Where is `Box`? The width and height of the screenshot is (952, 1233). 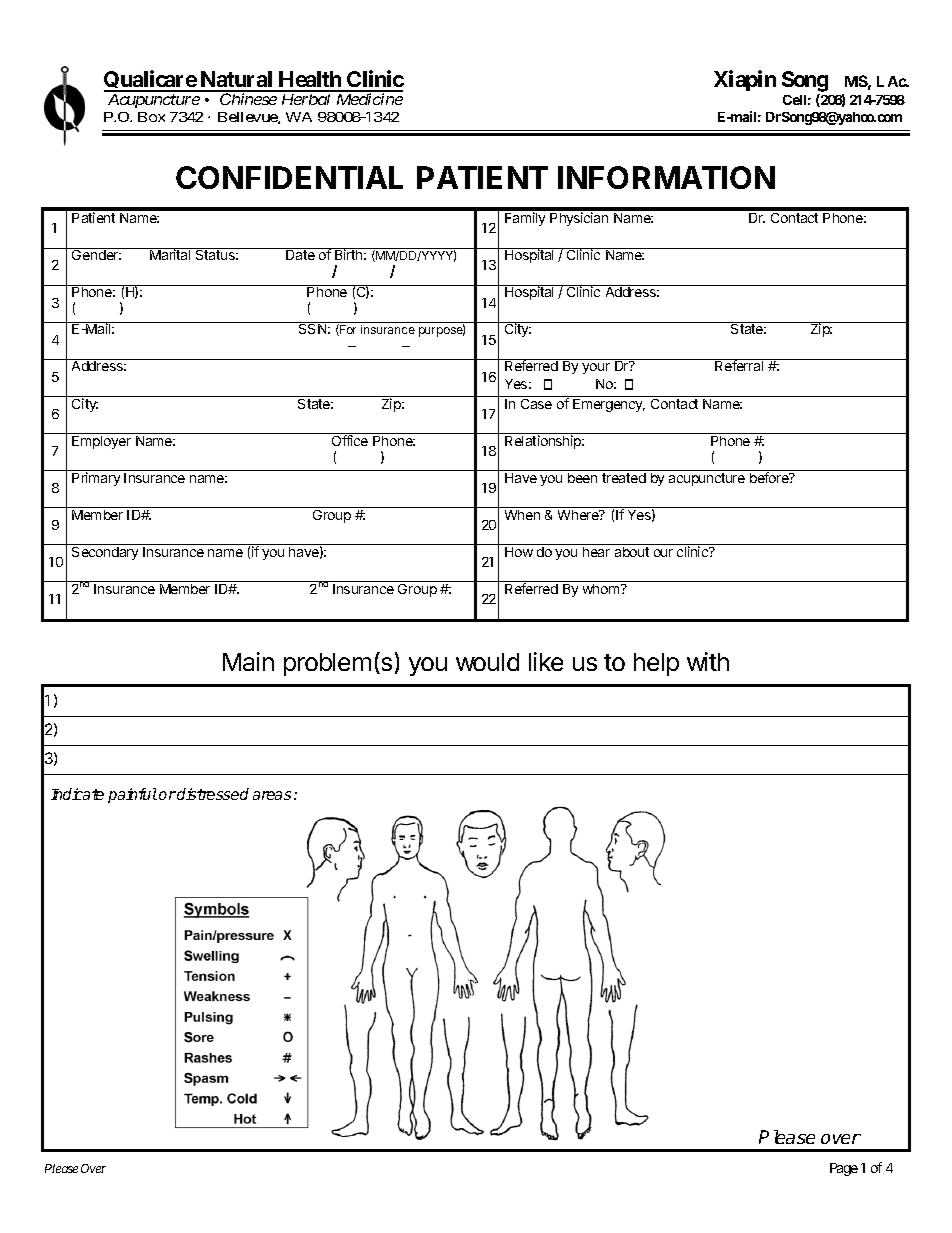 Box is located at coordinates (151, 117).
